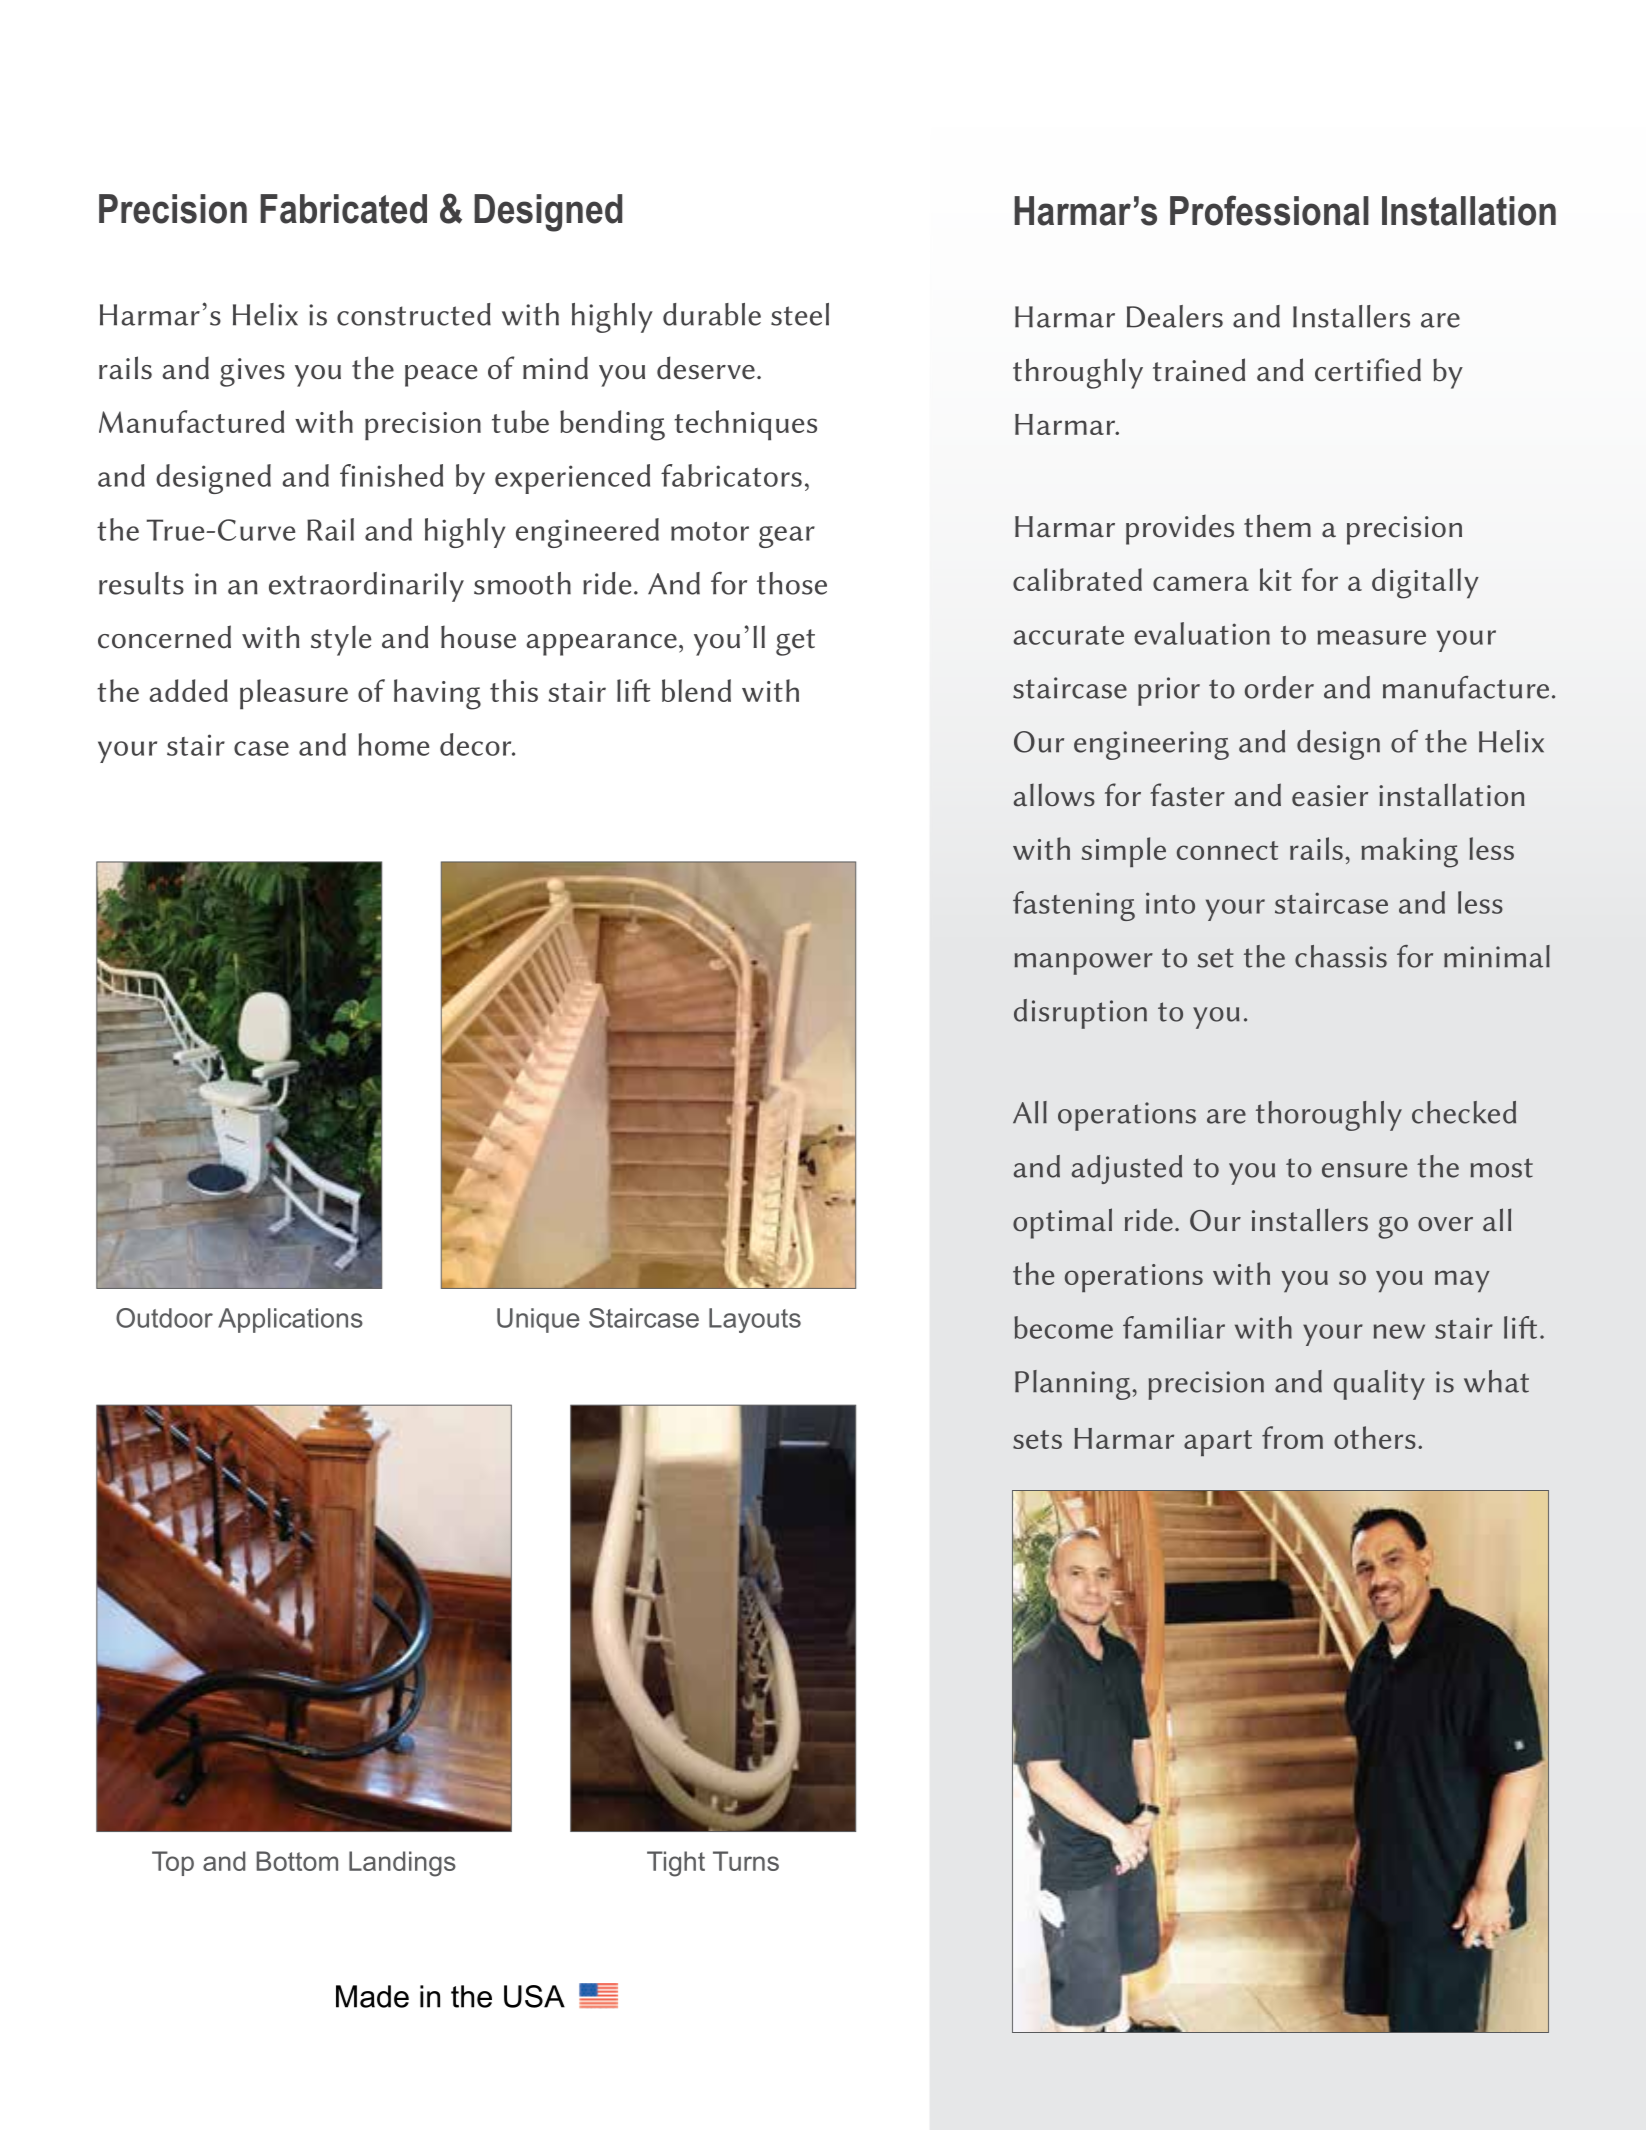 Image resolution: width=1646 pixels, height=2130 pixels. What do you see at coordinates (372, 1996) in the screenshot?
I see `Made` at bounding box center [372, 1996].
